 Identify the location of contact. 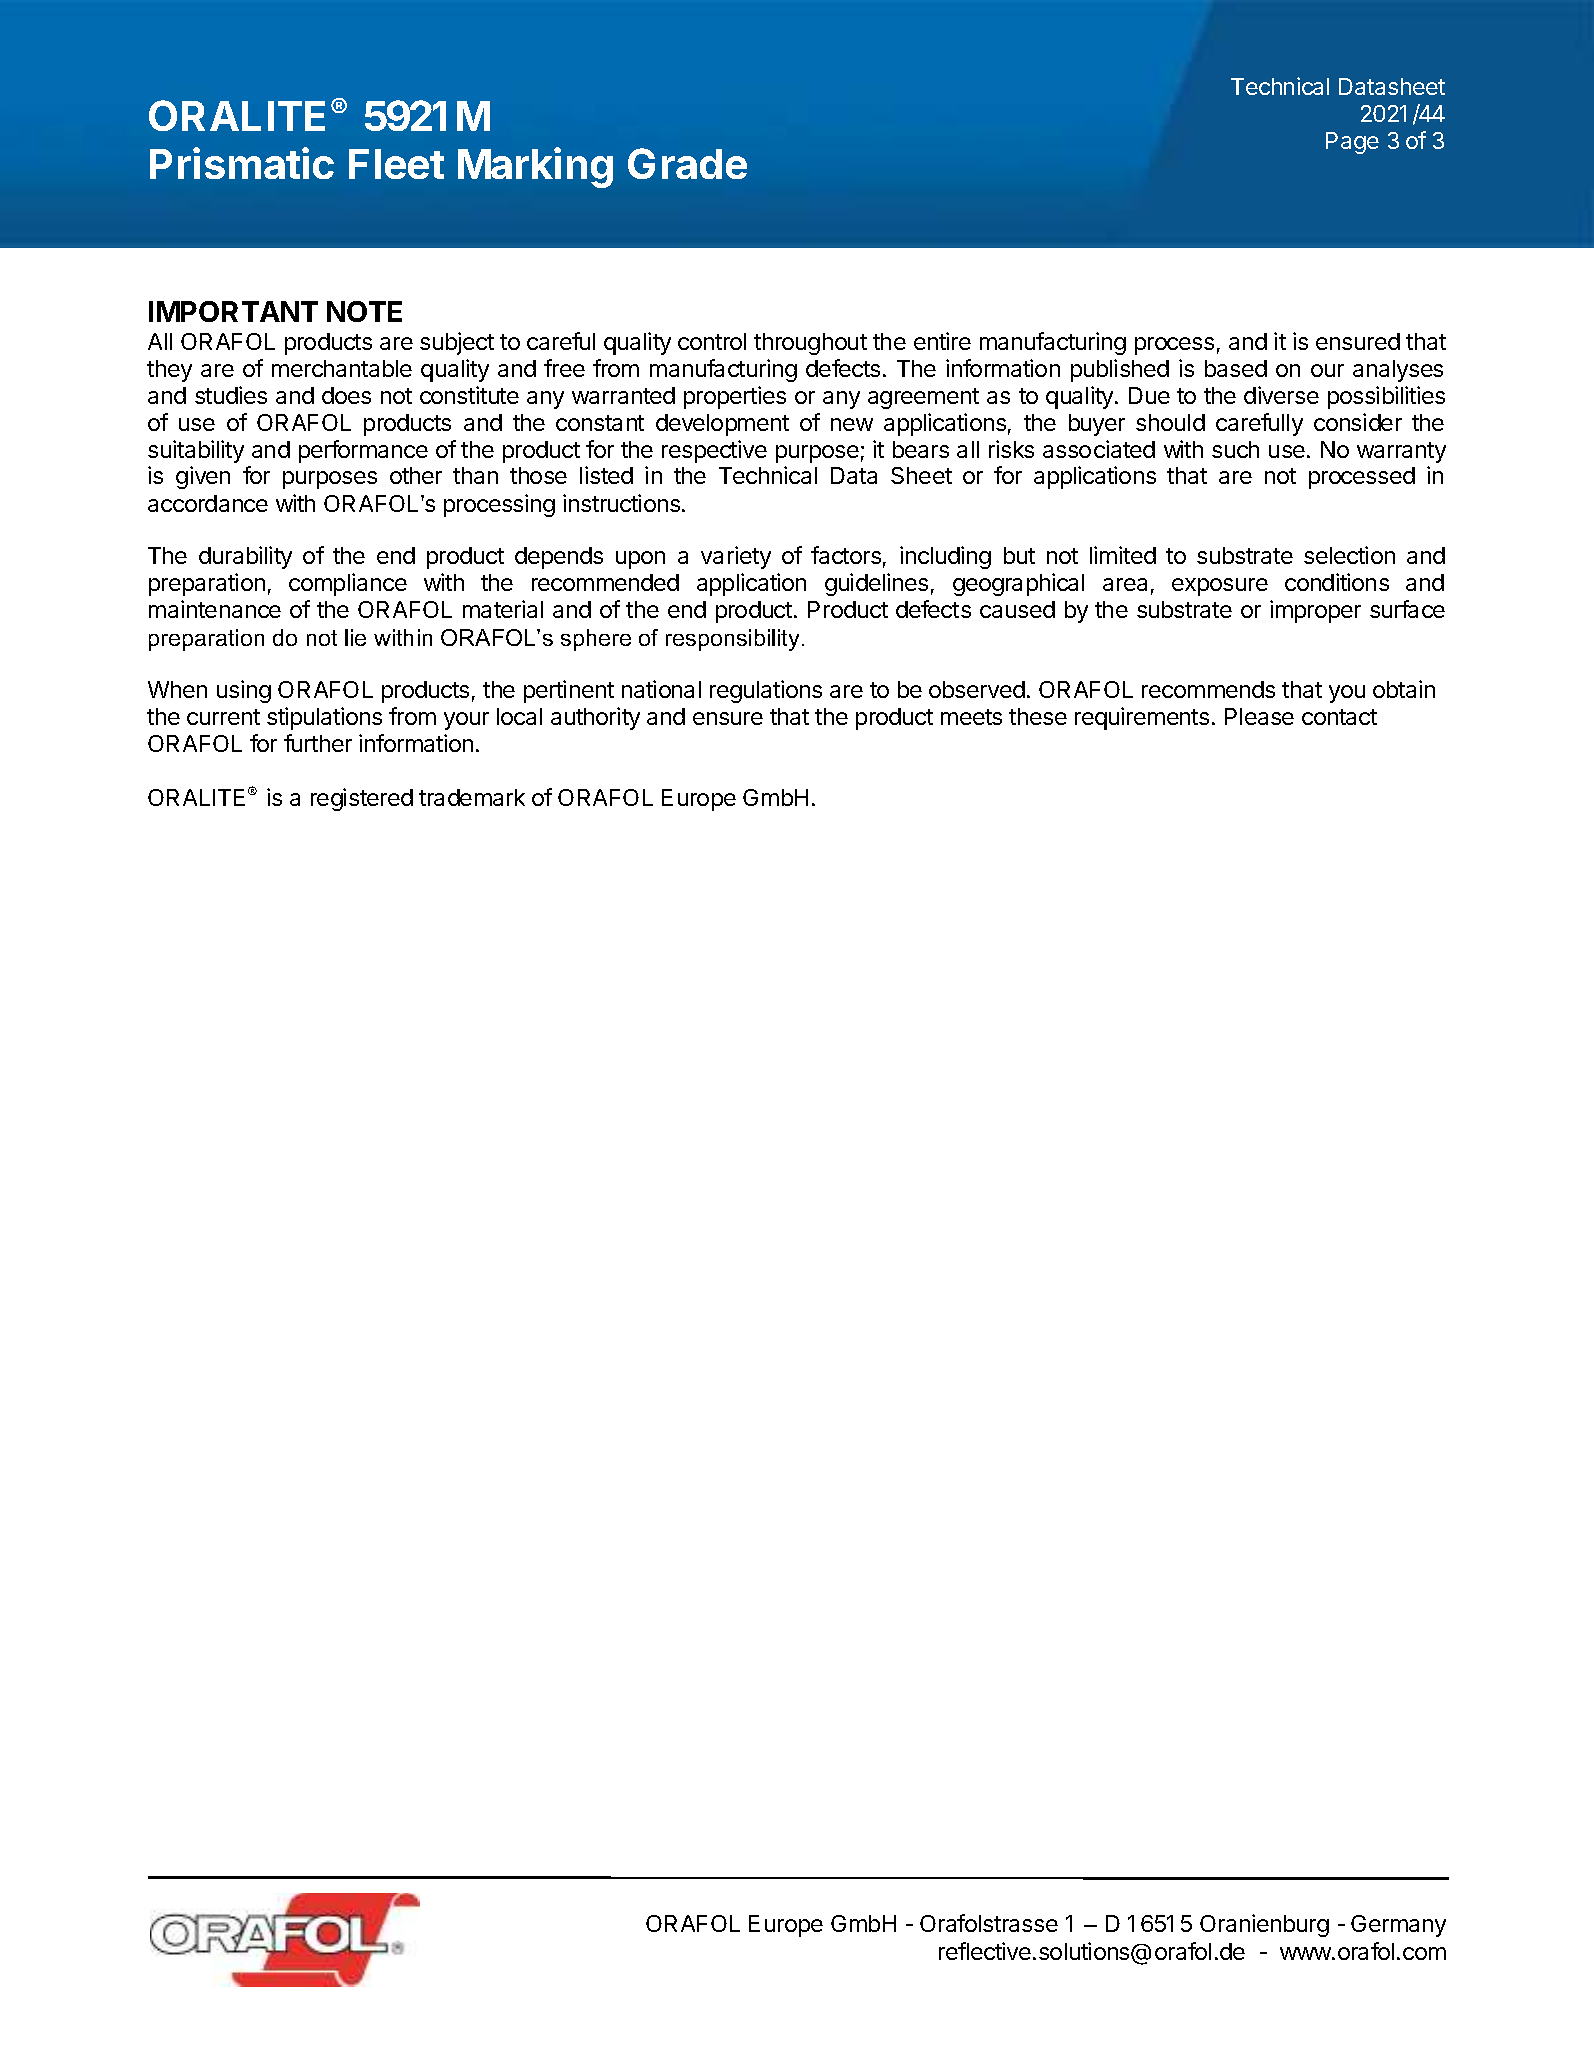
(1339, 717).
